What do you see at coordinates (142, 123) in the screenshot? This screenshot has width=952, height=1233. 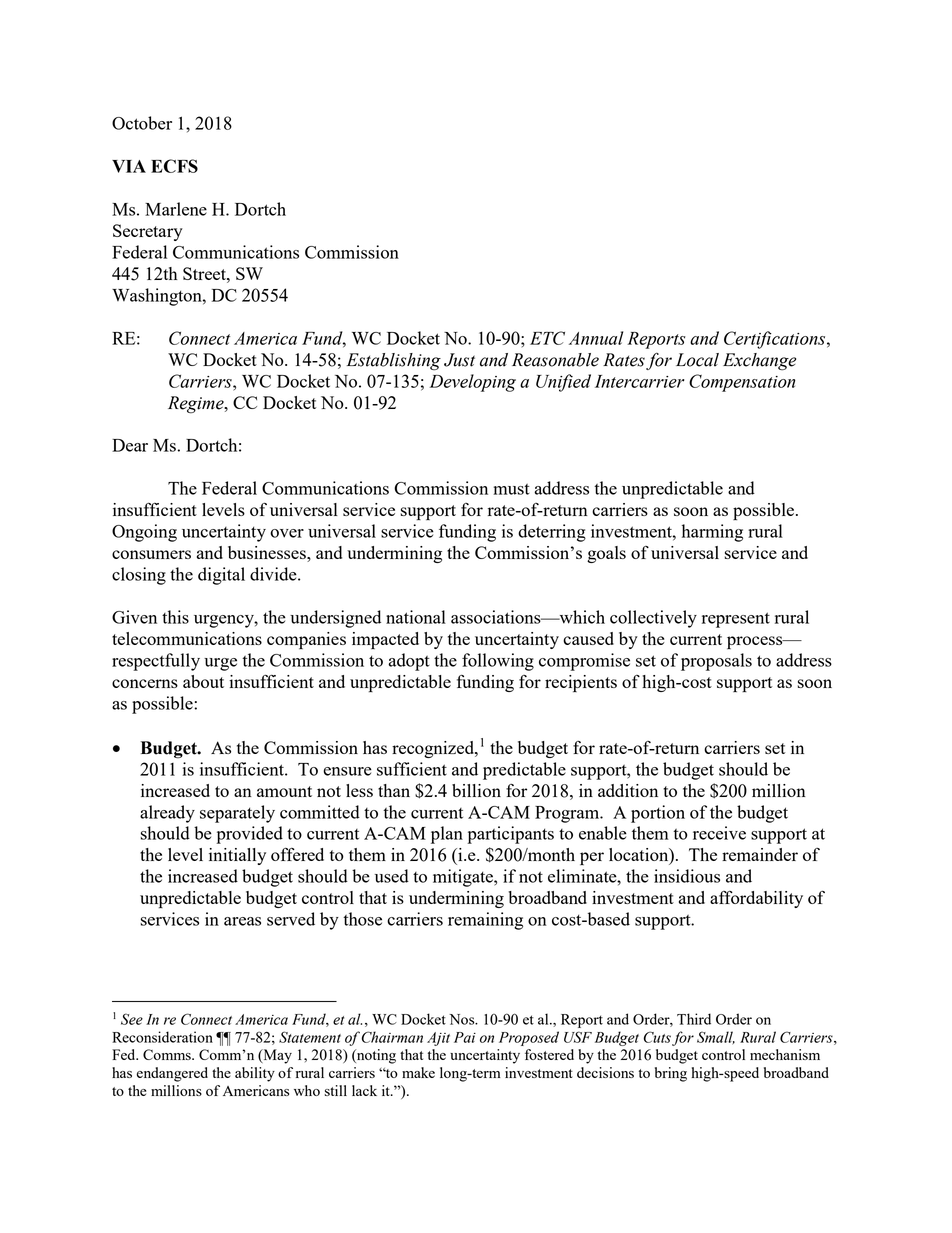 I see `October` at bounding box center [142, 123].
